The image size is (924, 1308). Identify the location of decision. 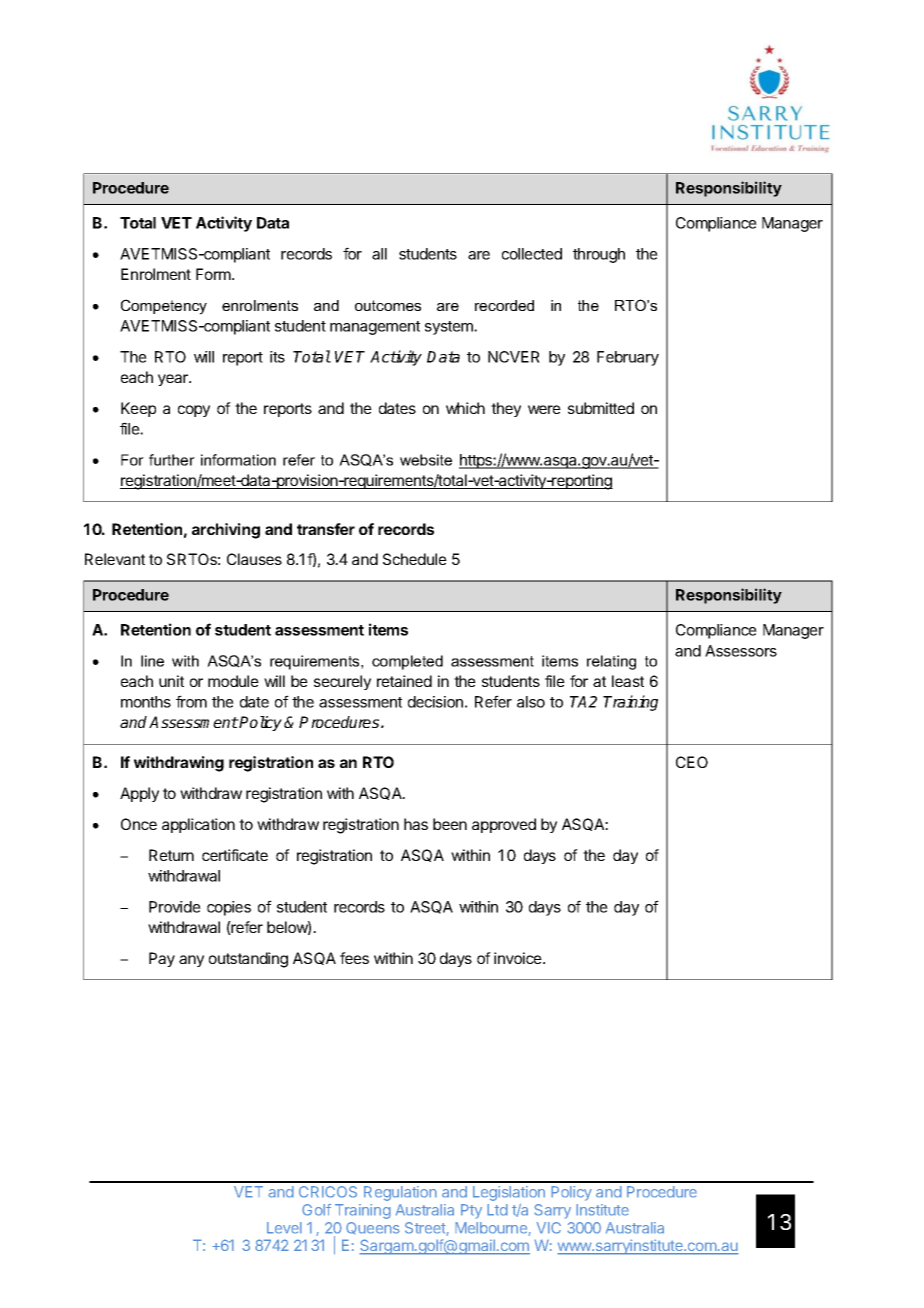
(435, 702).
